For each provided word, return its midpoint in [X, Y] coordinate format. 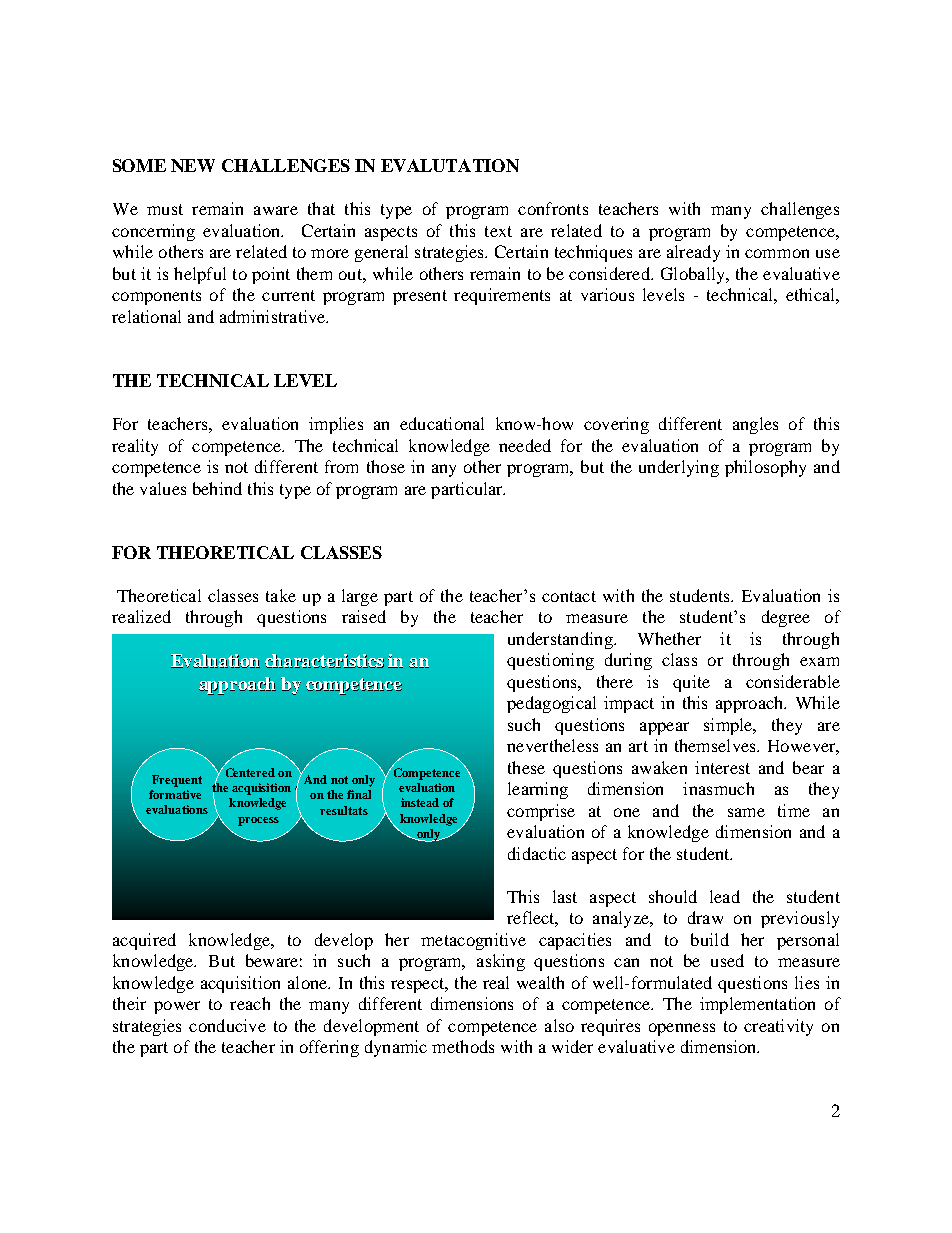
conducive [227, 1025]
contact [569, 596]
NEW [193, 165]
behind [217, 488]
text [498, 231]
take [281, 595]
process [258, 821]
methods [463, 1046]
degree [786, 618]
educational [442, 423]
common [777, 253]
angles [755, 425]
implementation [757, 1005]
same [746, 812]
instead [420, 802]
